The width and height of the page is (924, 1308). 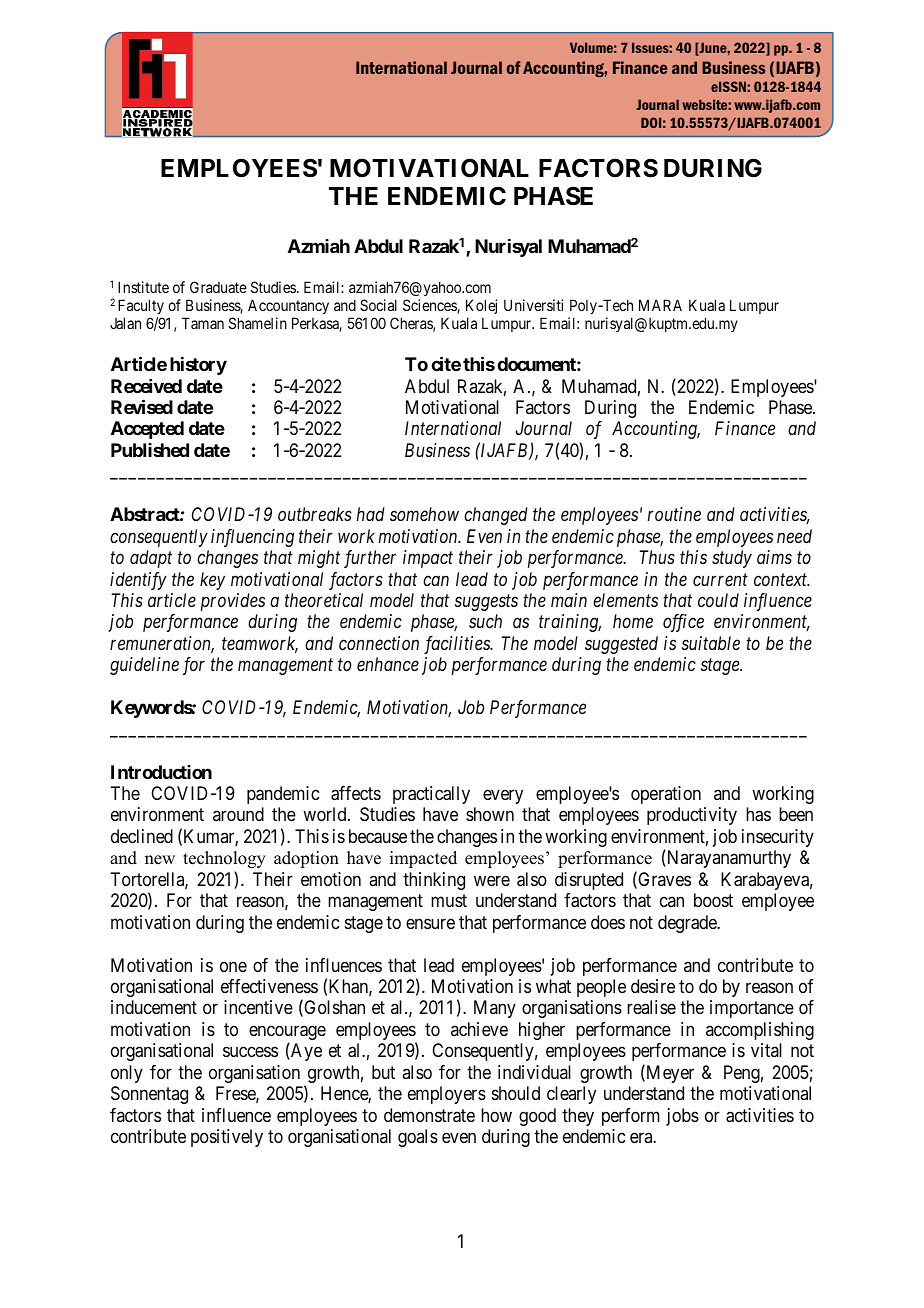 What do you see at coordinates (430, 306) in the page?
I see `Sciences` at bounding box center [430, 306].
